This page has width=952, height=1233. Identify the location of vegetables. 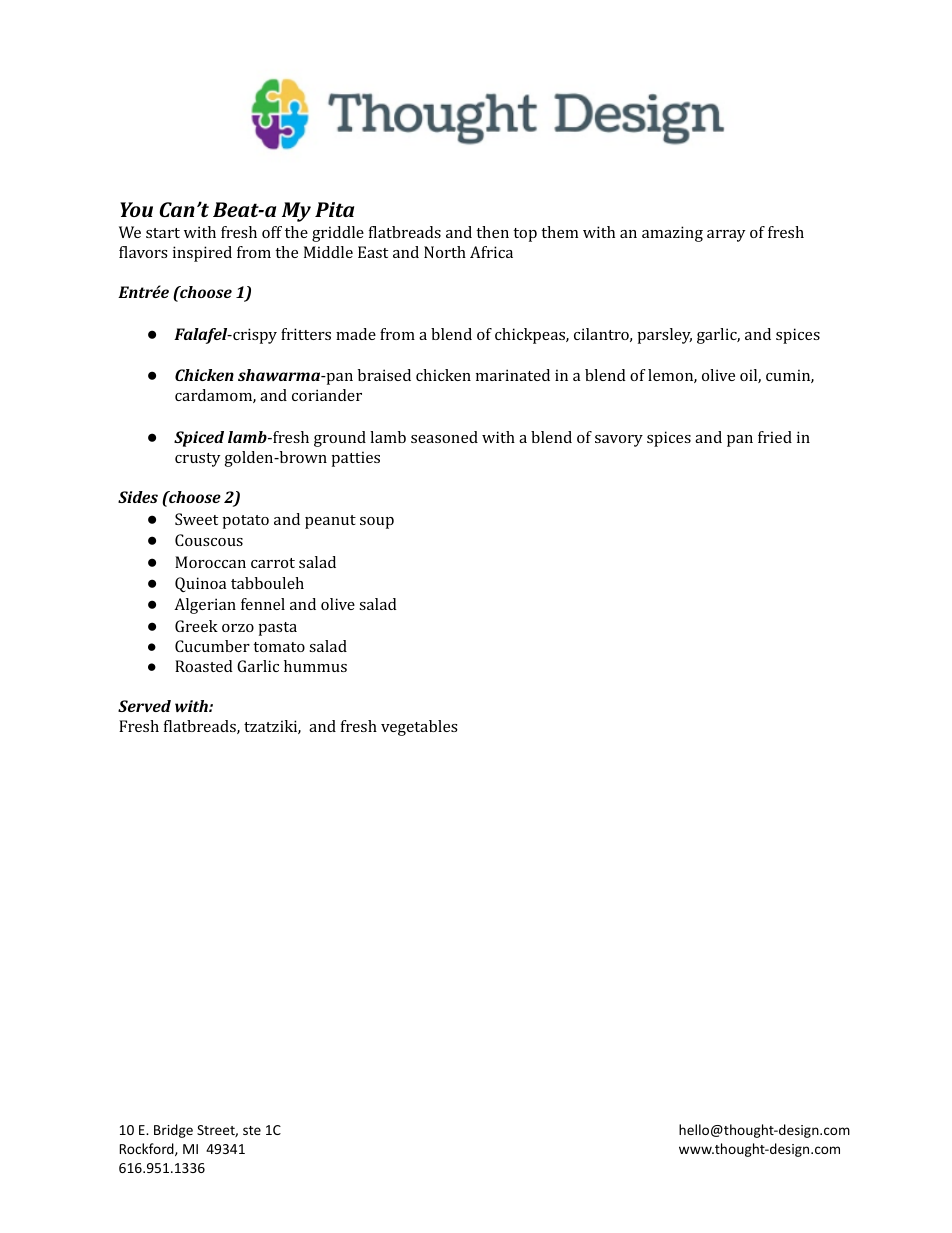
(419, 728).
